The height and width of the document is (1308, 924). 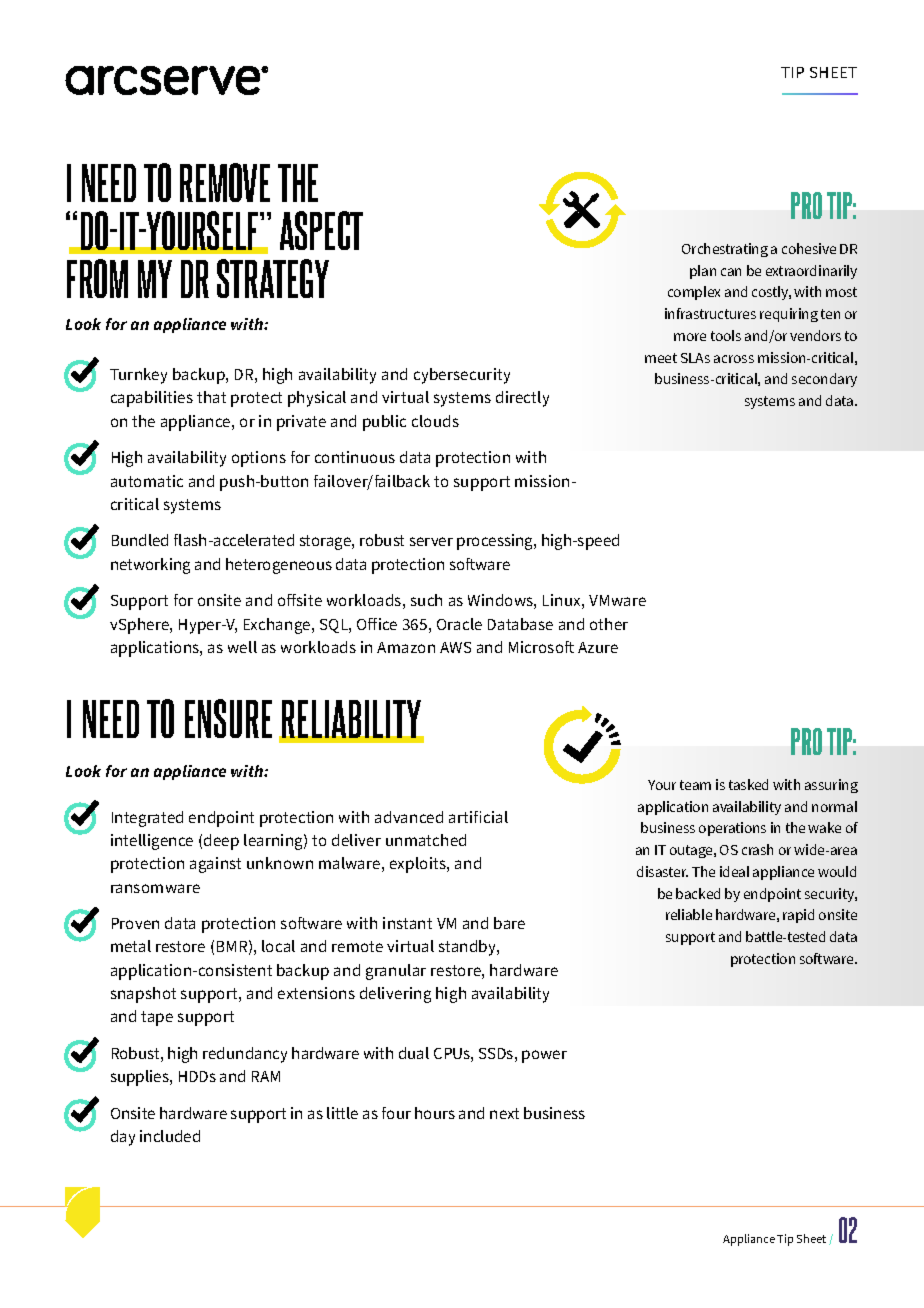 What do you see at coordinates (435, 1113) in the document?
I see `hours` at bounding box center [435, 1113].
